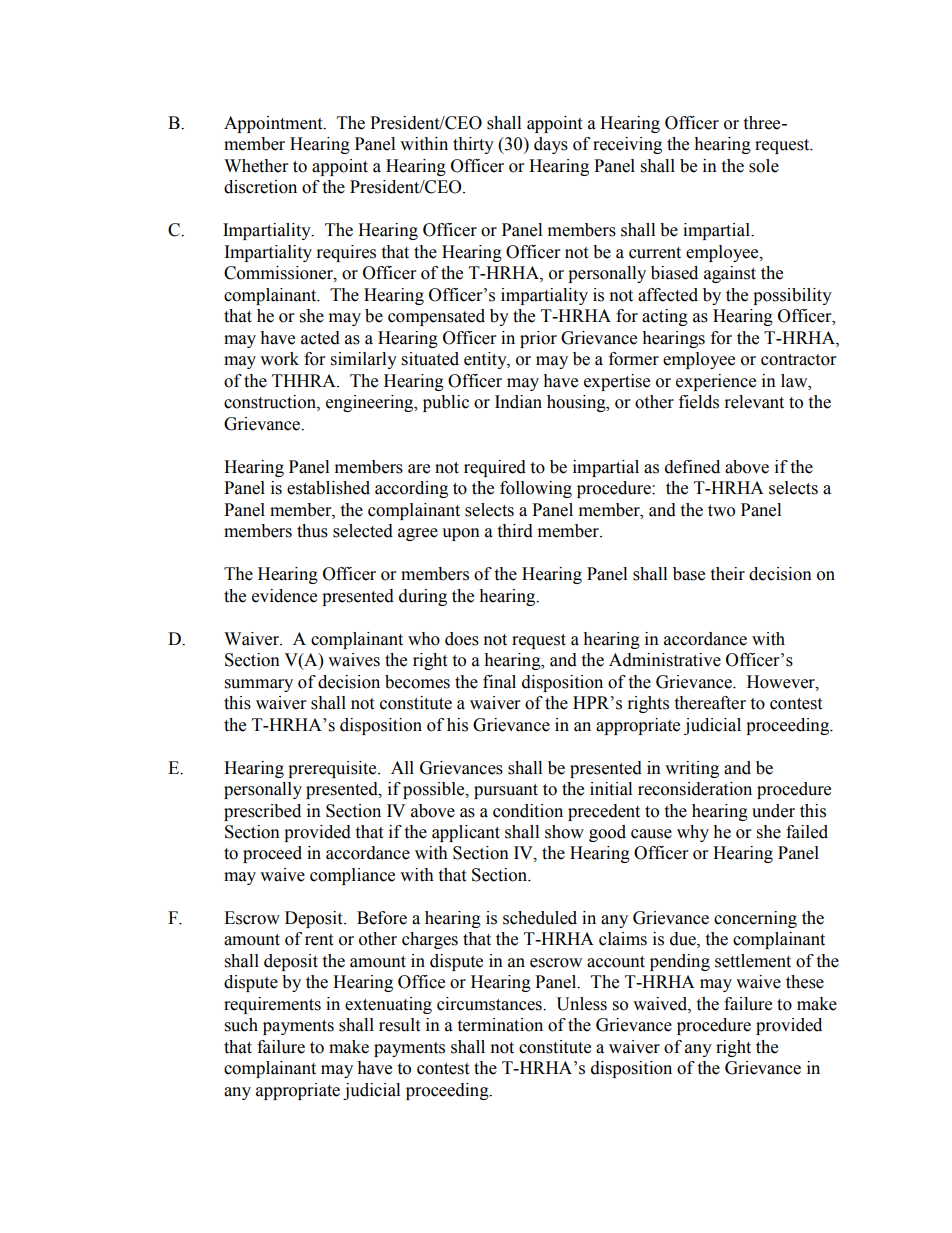 This document has height=1233, width=952. I want to click on evidence, so click(284, 596).
